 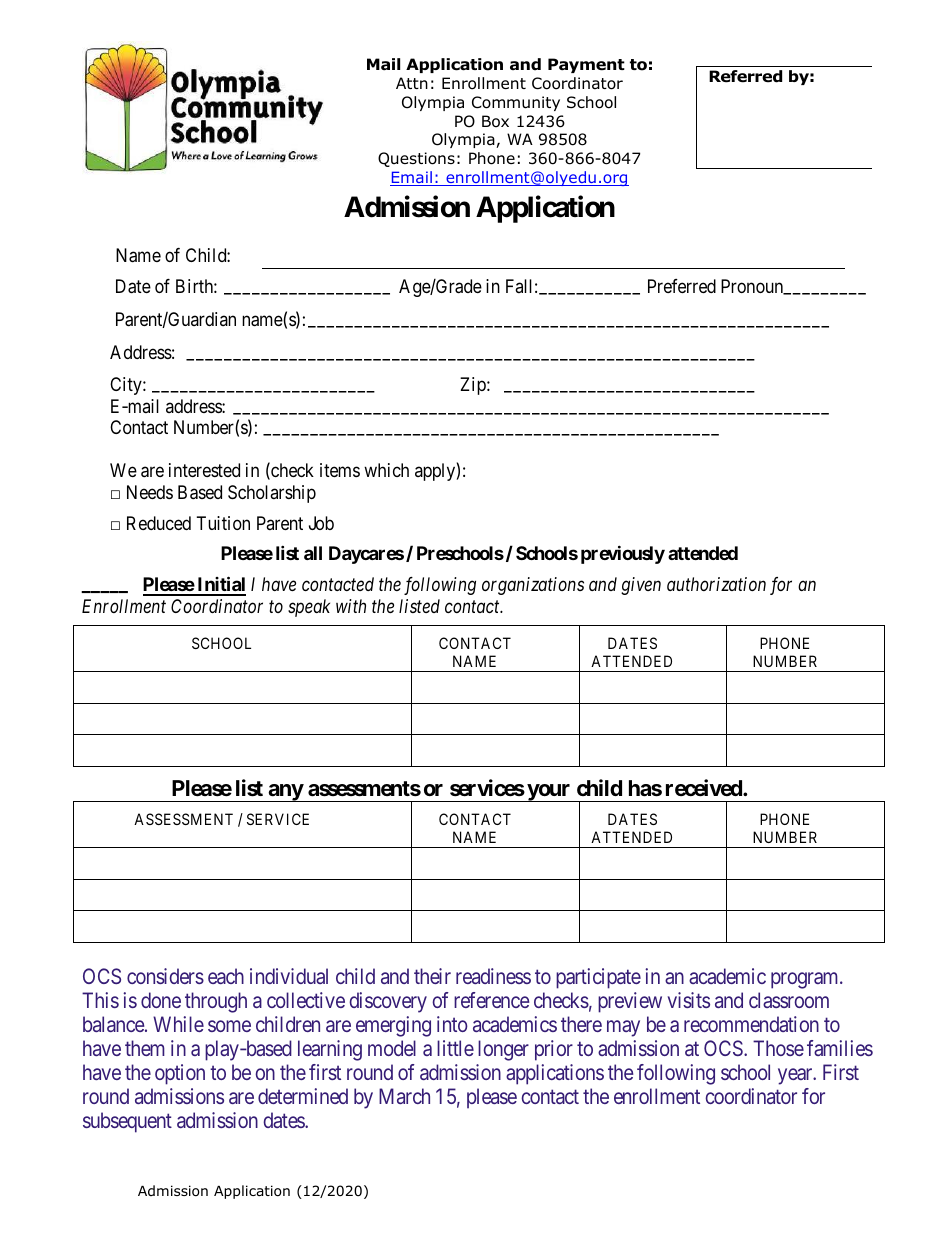 What do you see at coordinates (180, 1074) in the document?
I see `option` at bounding box center [180, 1074].
